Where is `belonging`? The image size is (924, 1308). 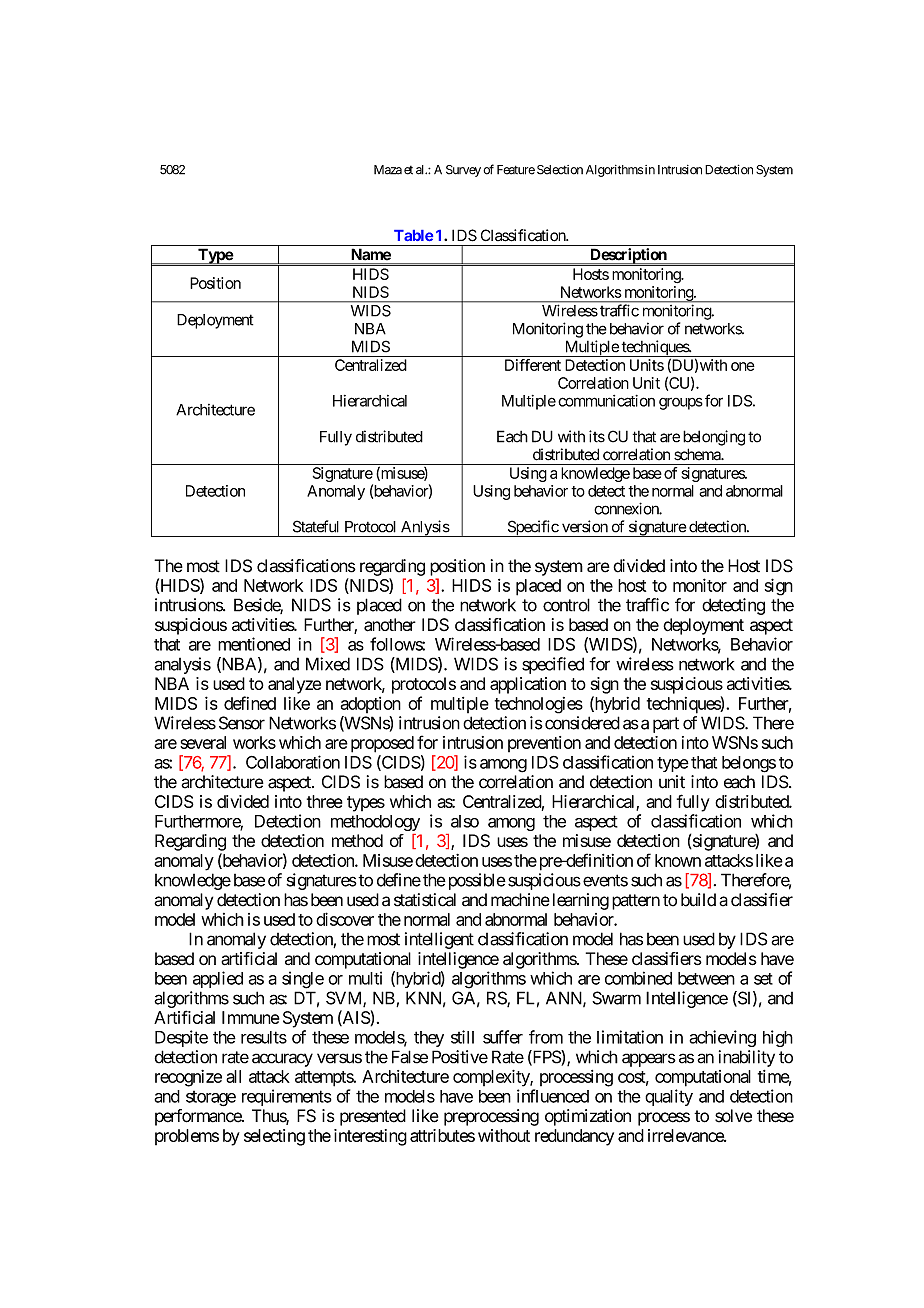 belonging is located at coordinates (714, 438).
